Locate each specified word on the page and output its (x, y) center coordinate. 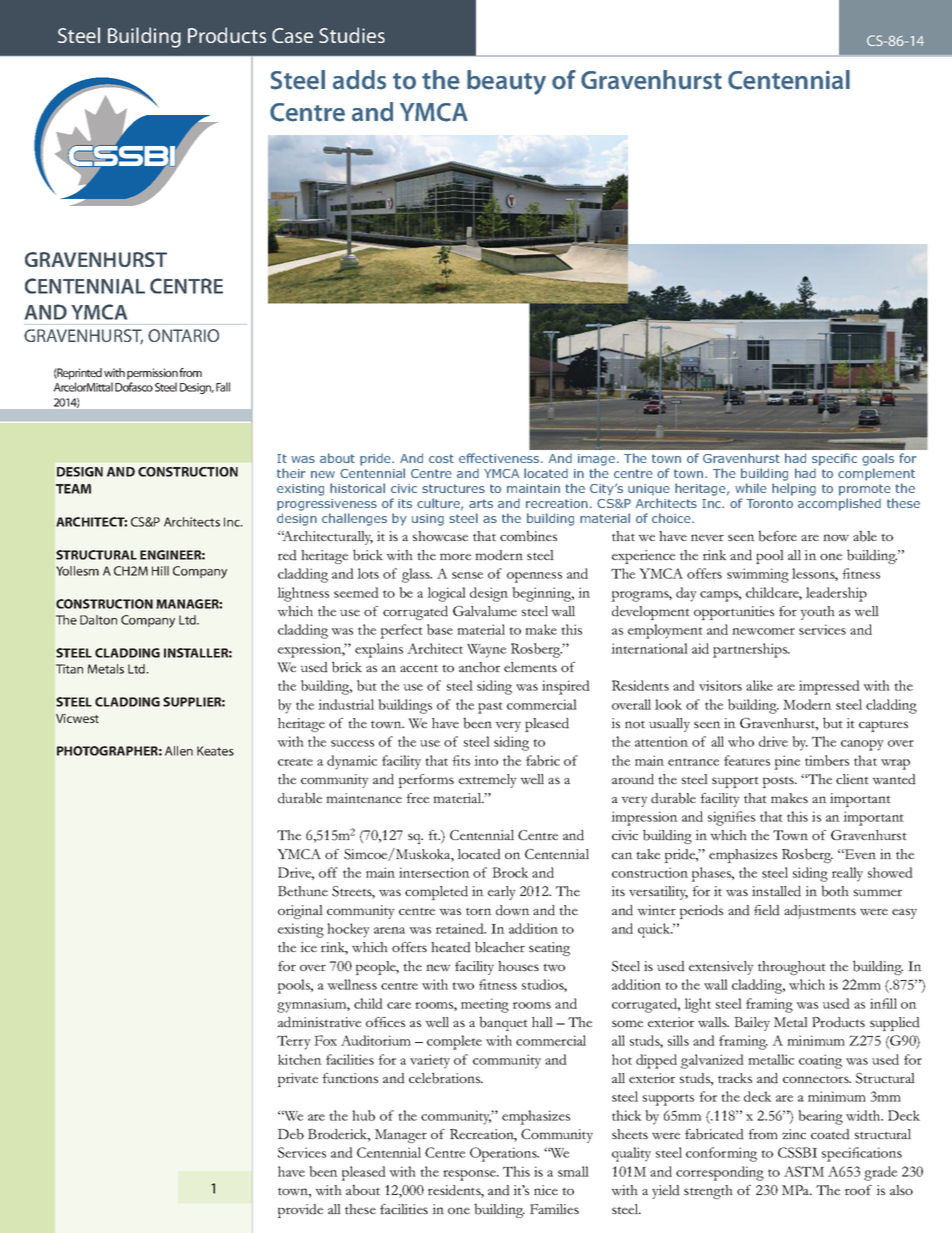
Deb (291, 1134)
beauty (506, 82)
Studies (352, 35)
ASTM (804, 1171)
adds (359, 80)
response (471, 1175)
